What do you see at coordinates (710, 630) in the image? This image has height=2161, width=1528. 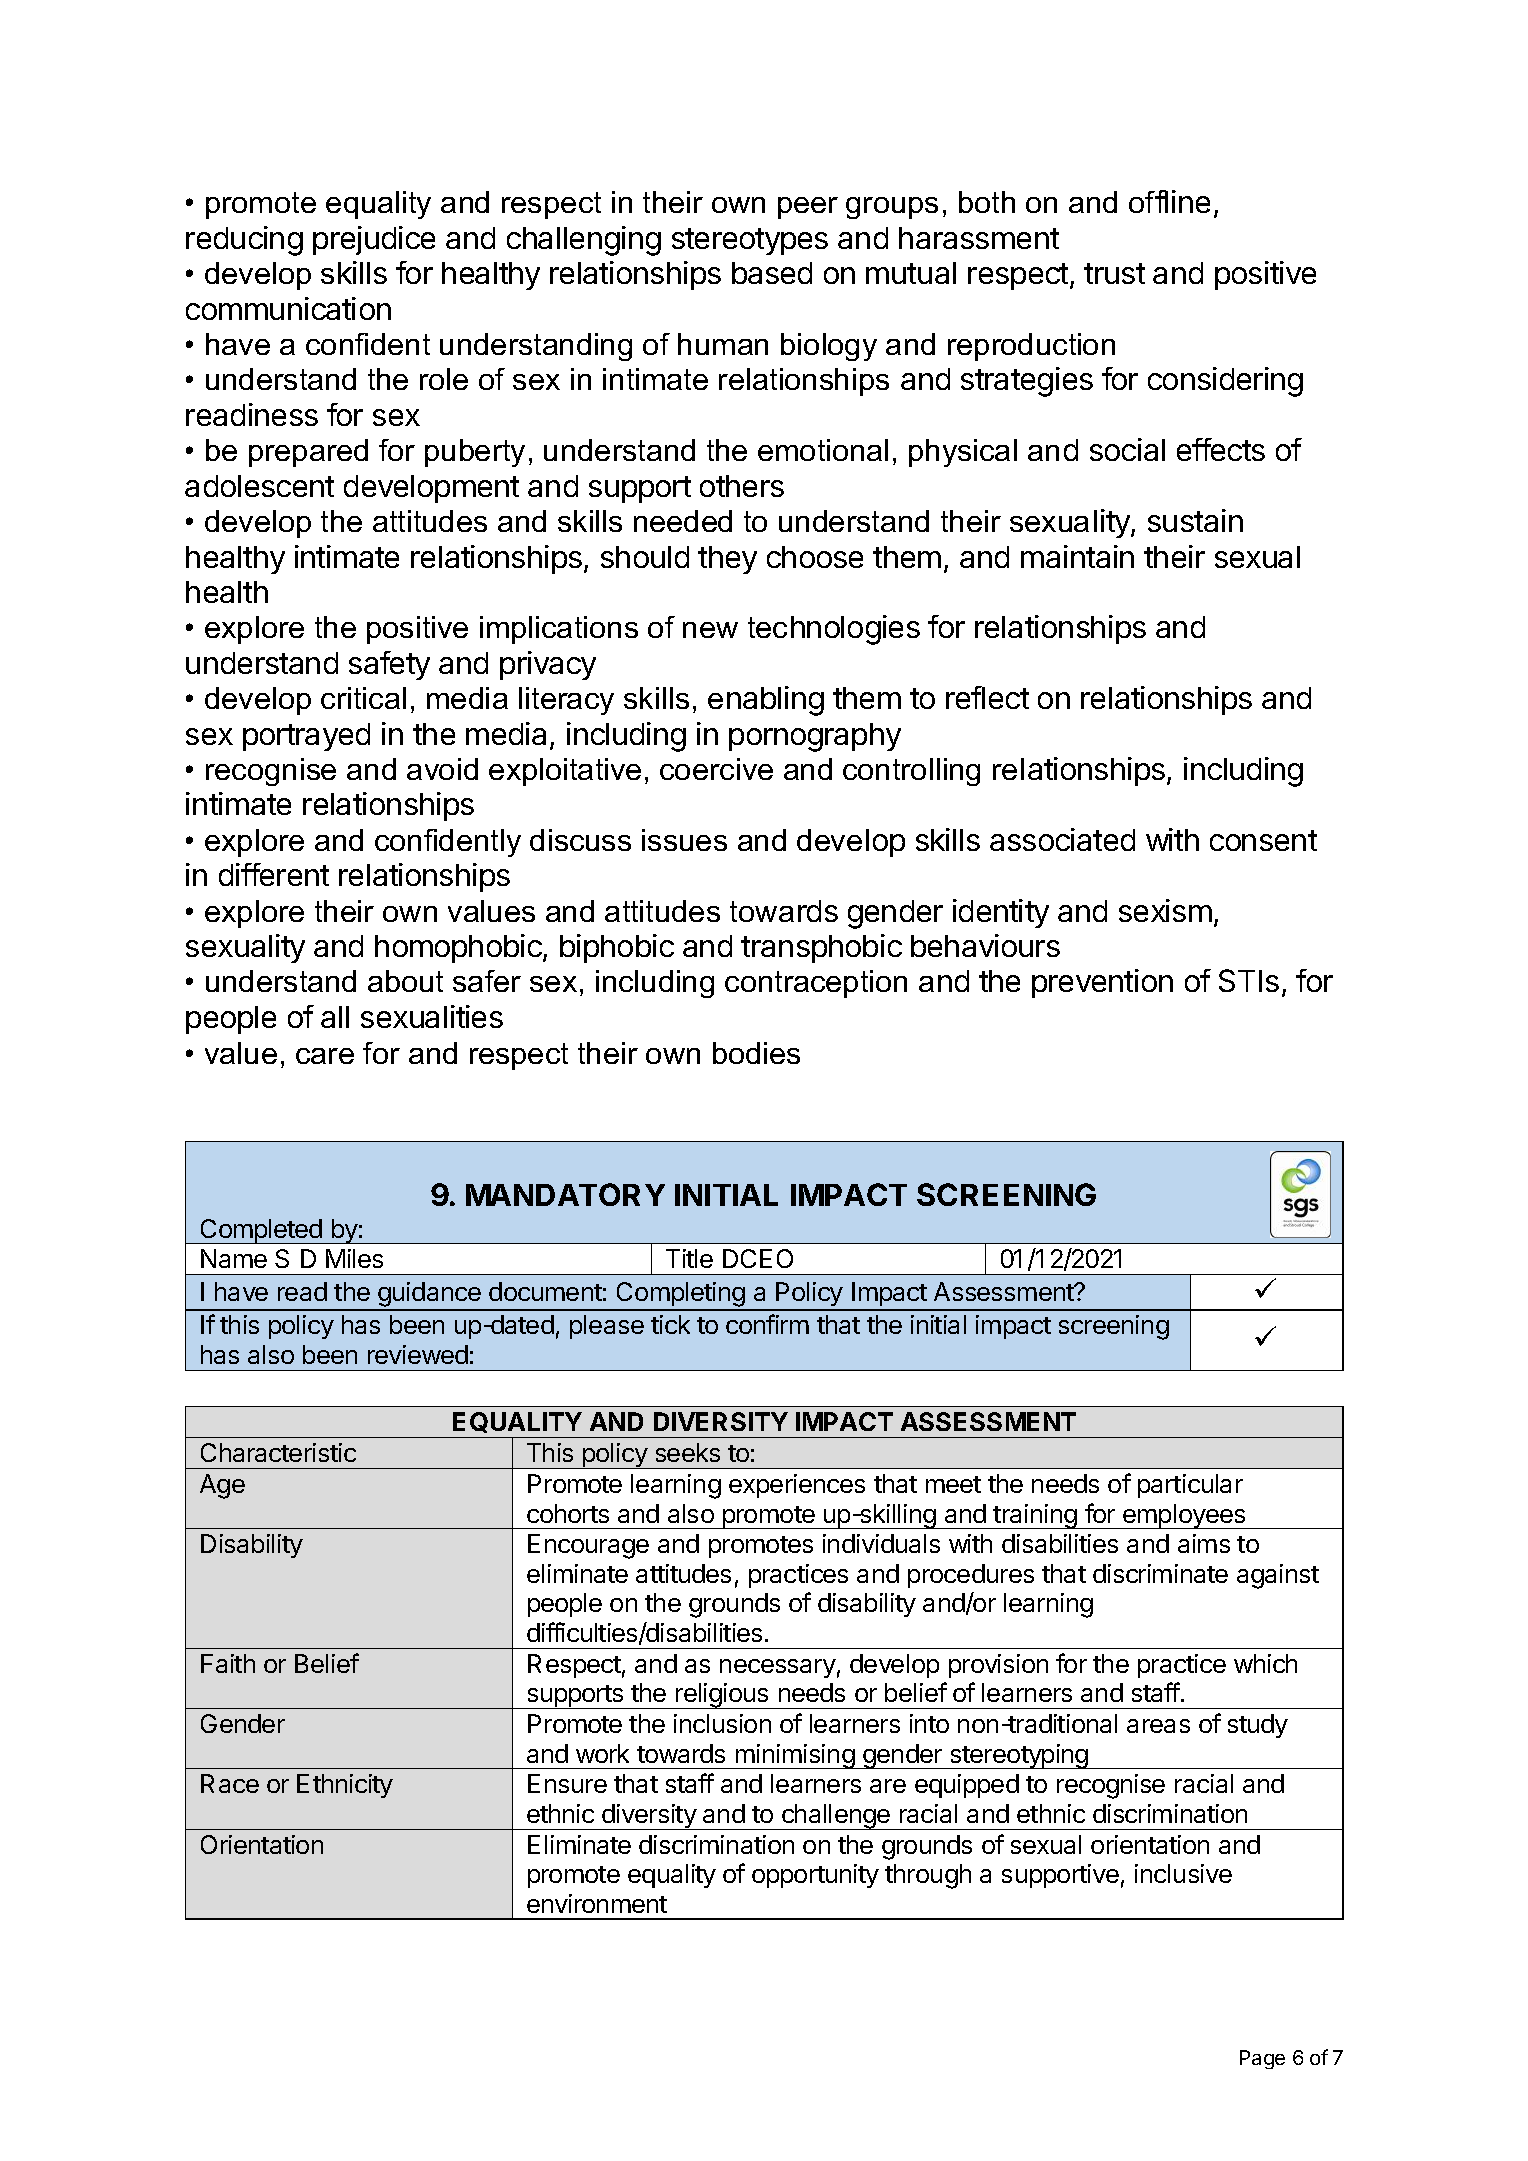 I see `new` at bounding box center [710, 630].
